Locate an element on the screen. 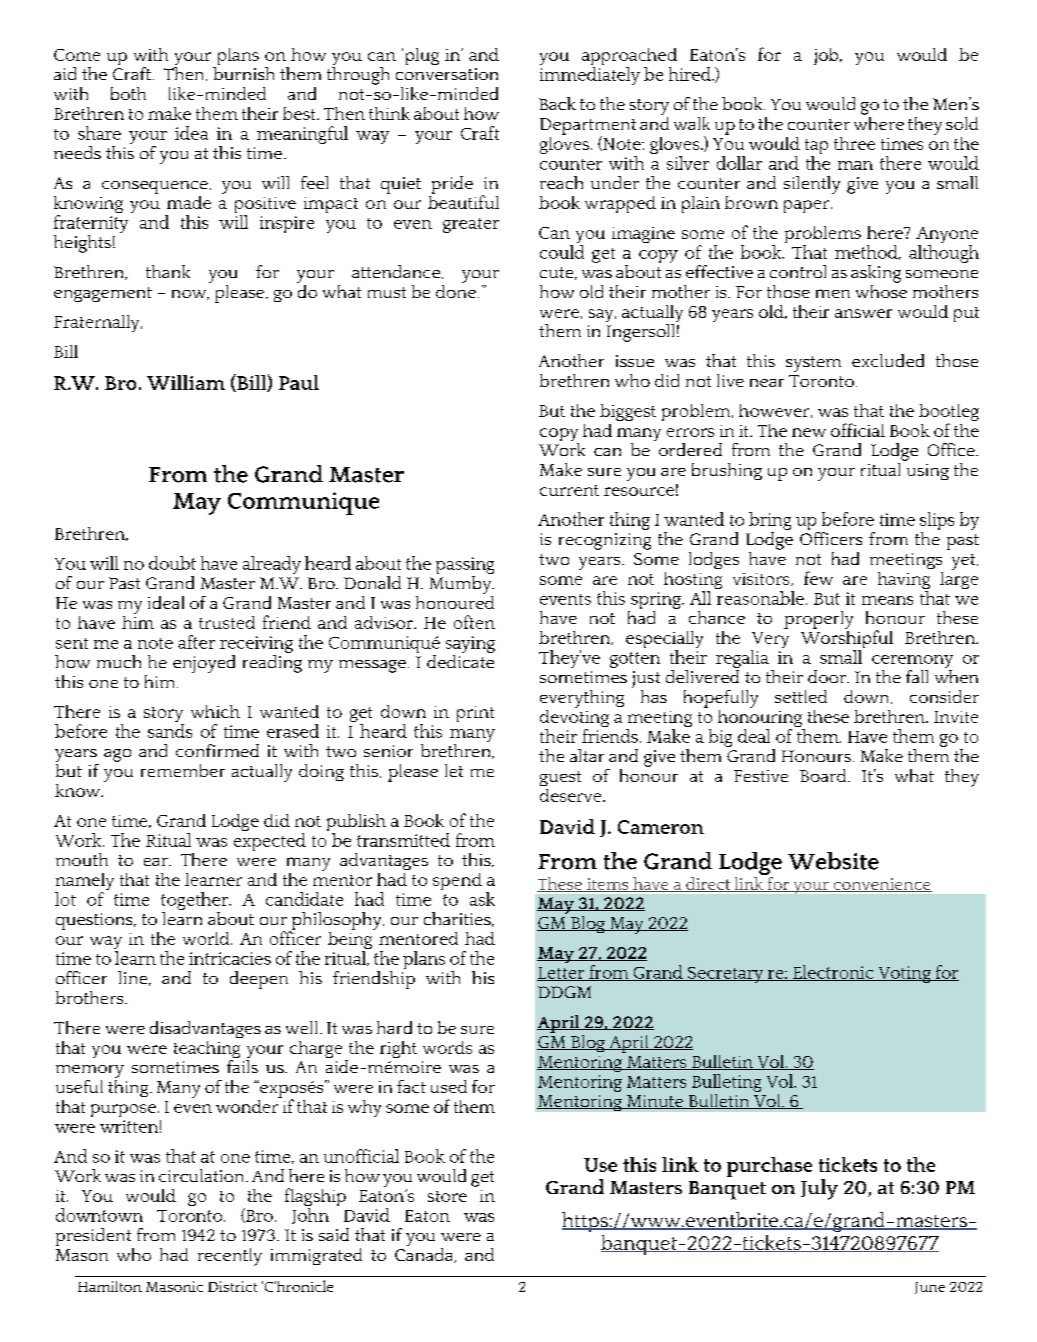 This screenshot has width=1037, height=1342. June is located at coordinates (930, 1288).
